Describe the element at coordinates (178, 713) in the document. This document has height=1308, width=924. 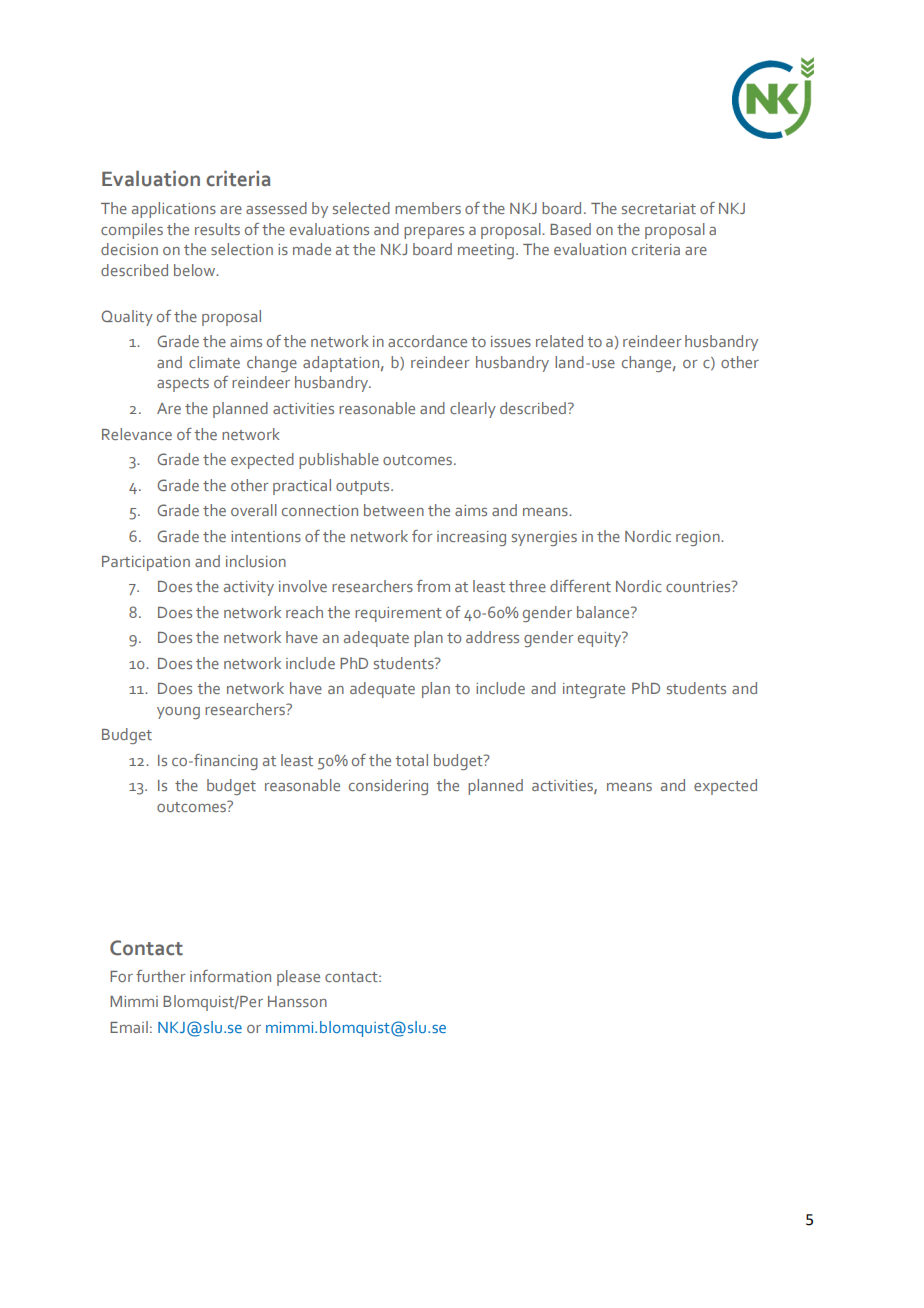
I see `young` at that location.
